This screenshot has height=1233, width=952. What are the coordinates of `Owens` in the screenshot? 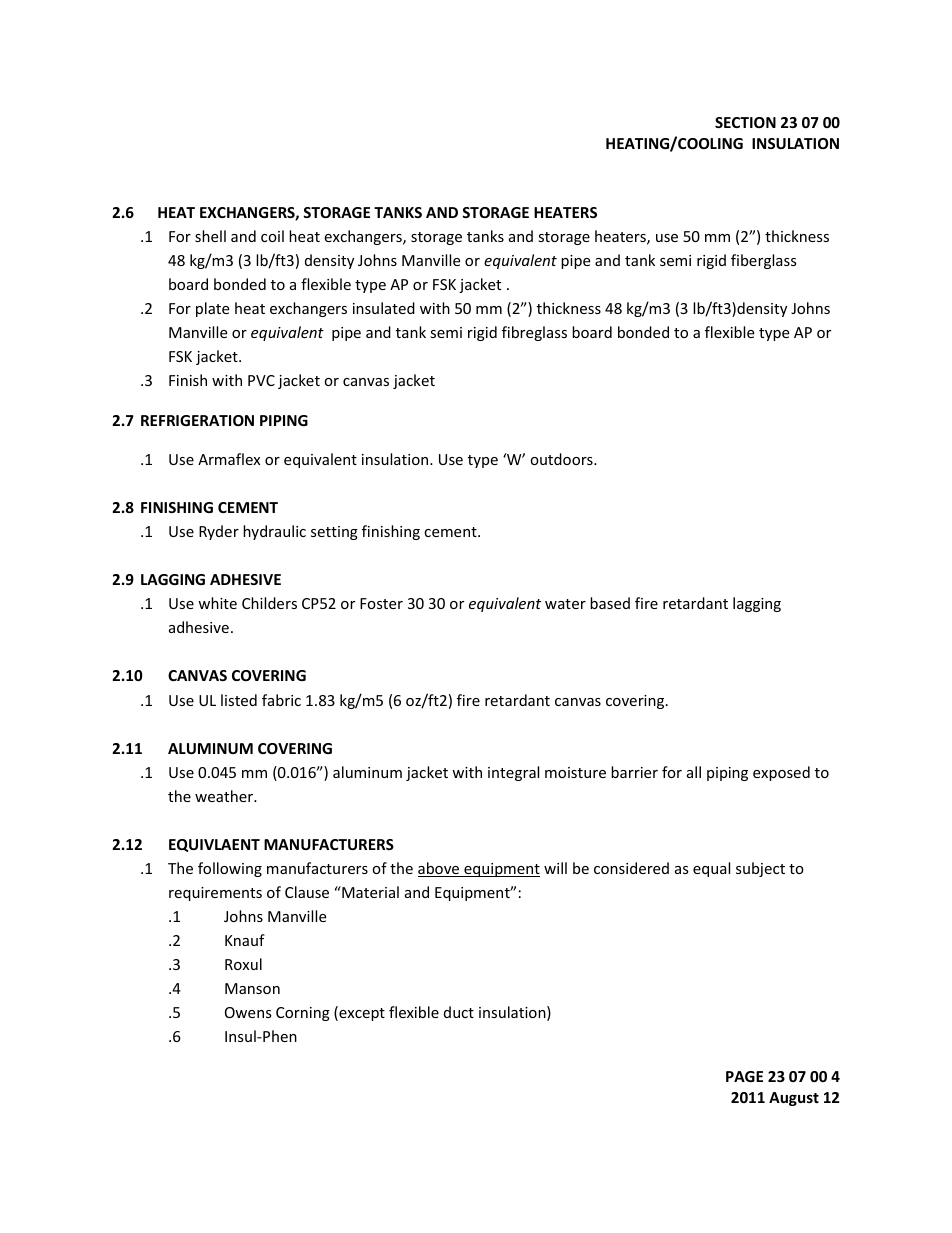 It's located at (248, 1012).
